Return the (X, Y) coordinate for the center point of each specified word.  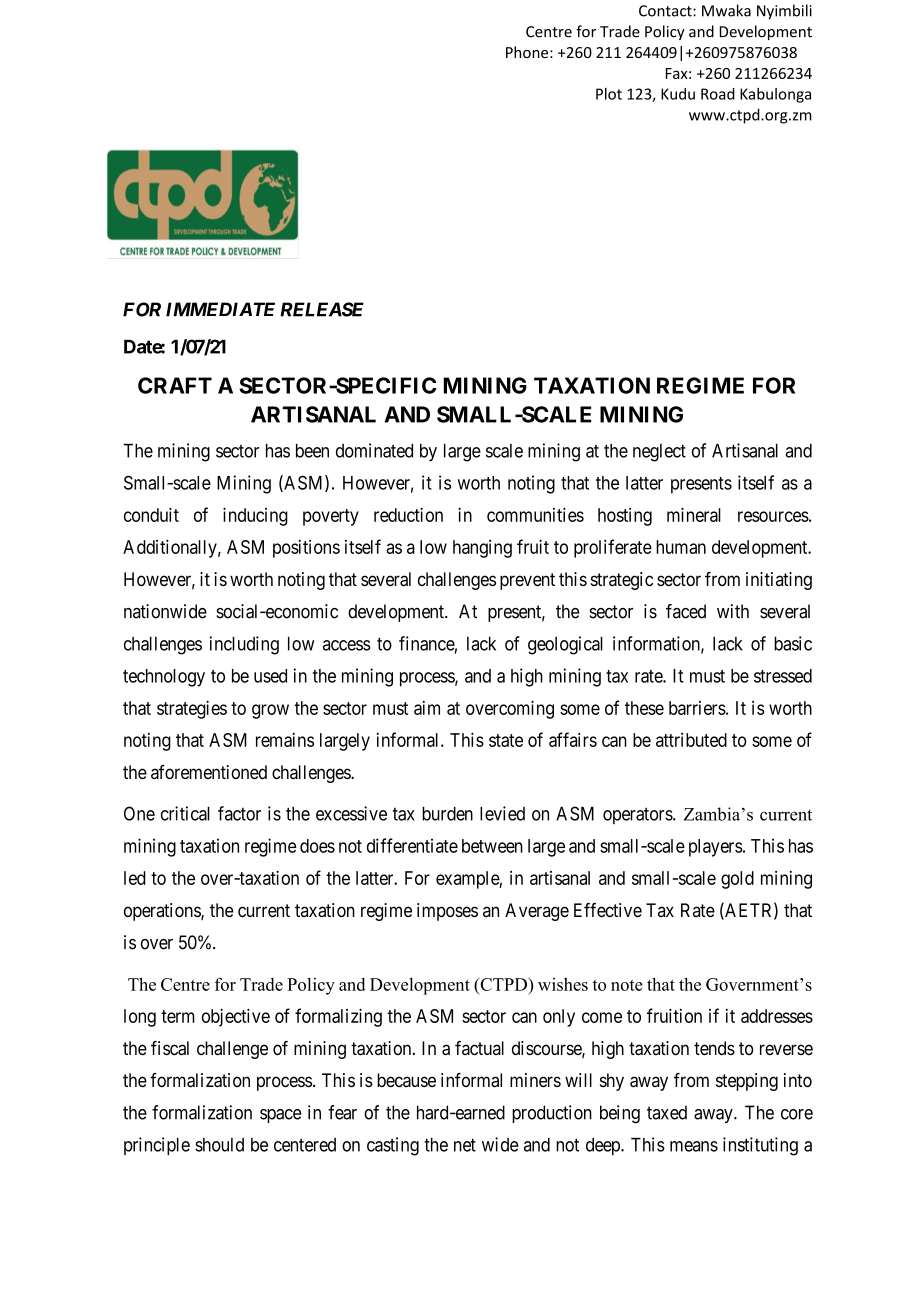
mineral (694, 514)
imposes (447, 912)
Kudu (678, 94)
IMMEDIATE (220, 309)
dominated (374, 450)
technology (164, 678)
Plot (609, 94)
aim (427, 708)
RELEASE (322, 309)
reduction (408, 515)
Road (718, 94)
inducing (255, 516)
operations (163, 912)
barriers (697, 708)
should (219, 1145)
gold (737, 880)
